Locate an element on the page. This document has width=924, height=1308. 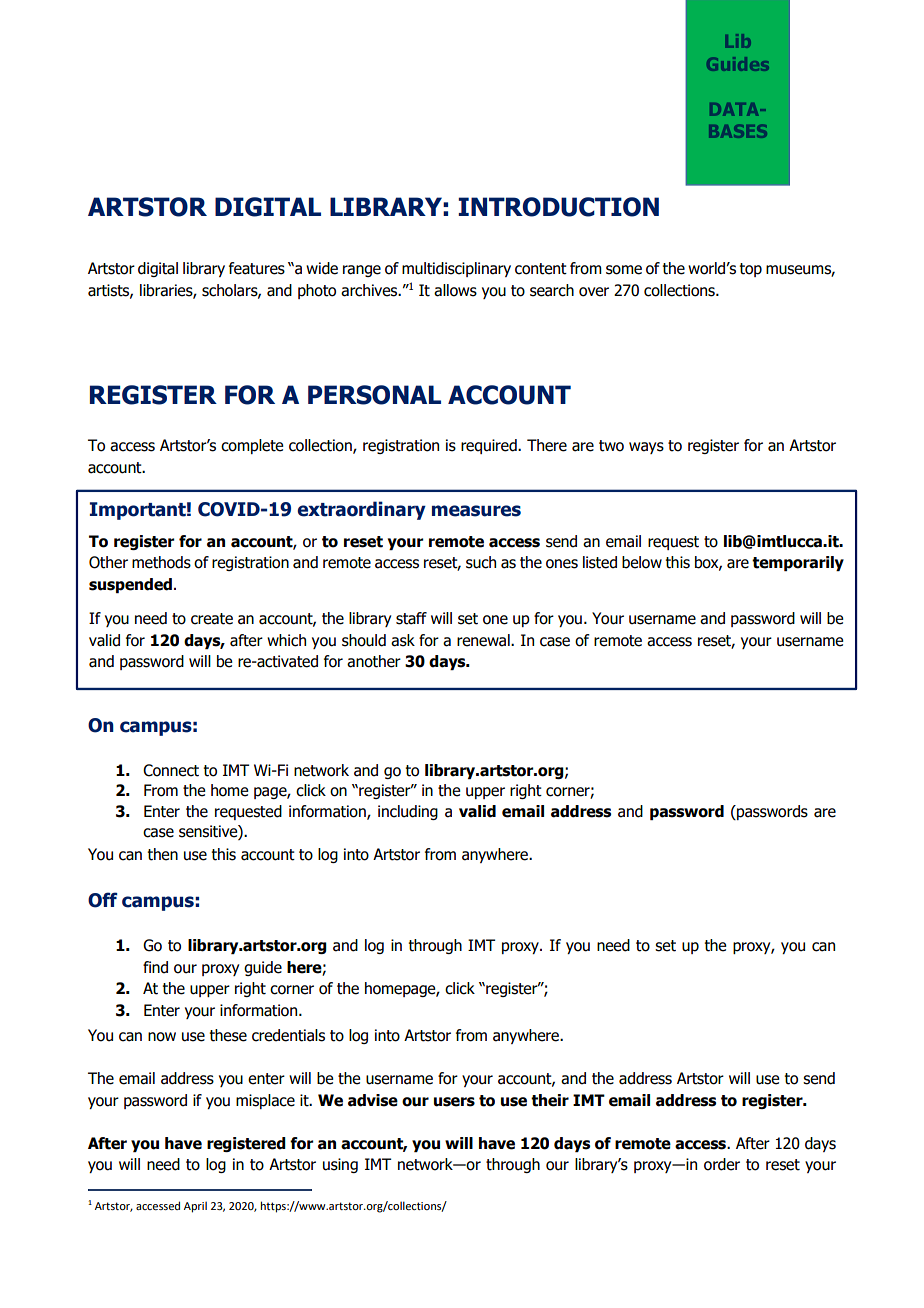
April is located at coordinates (195, 1207).
